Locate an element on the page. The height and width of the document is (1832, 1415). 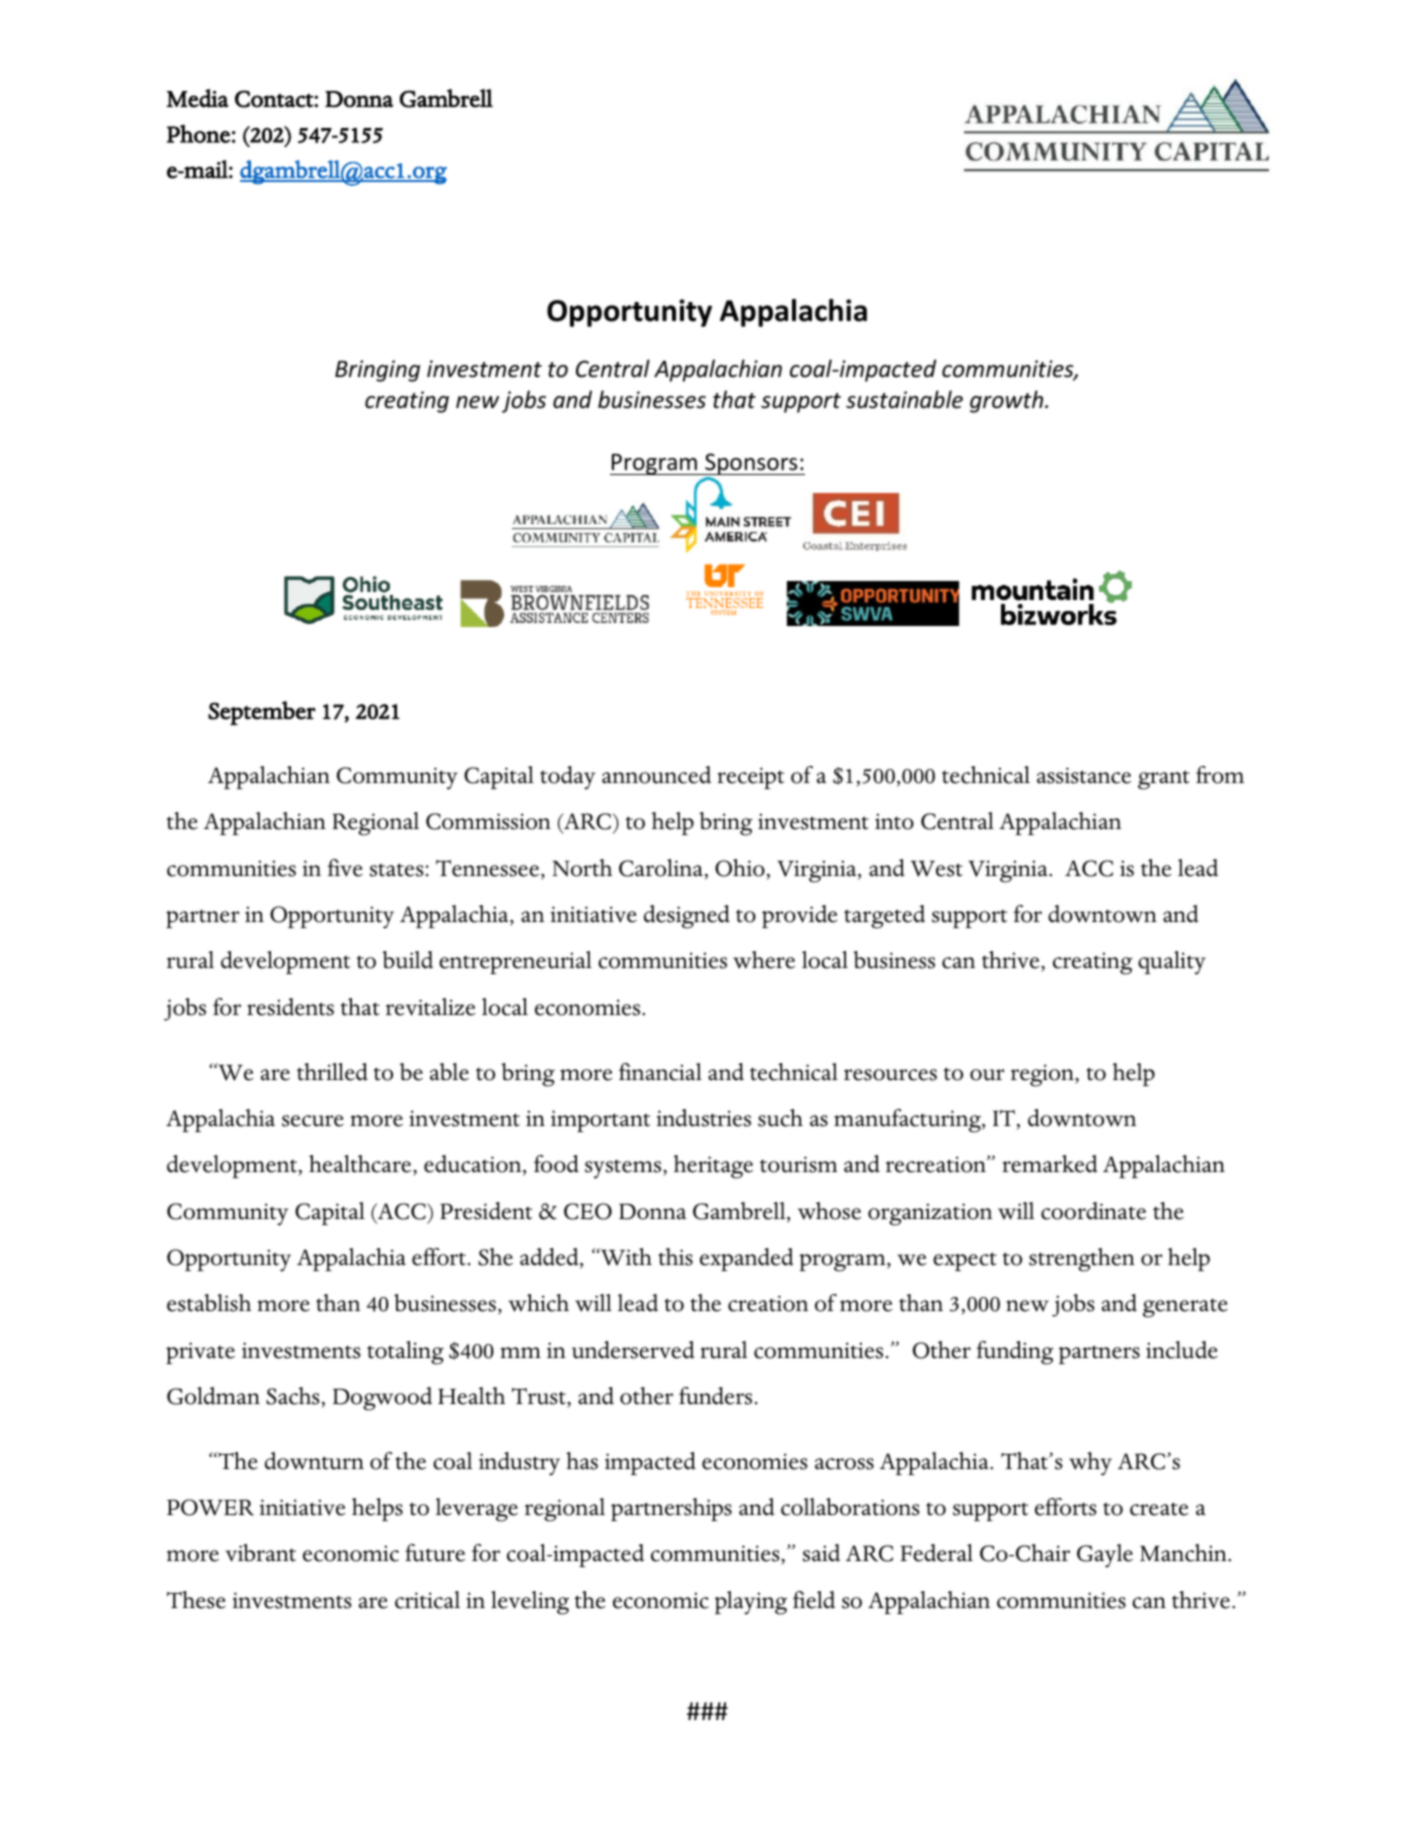
residents is located at coordinates (290, 1007).
